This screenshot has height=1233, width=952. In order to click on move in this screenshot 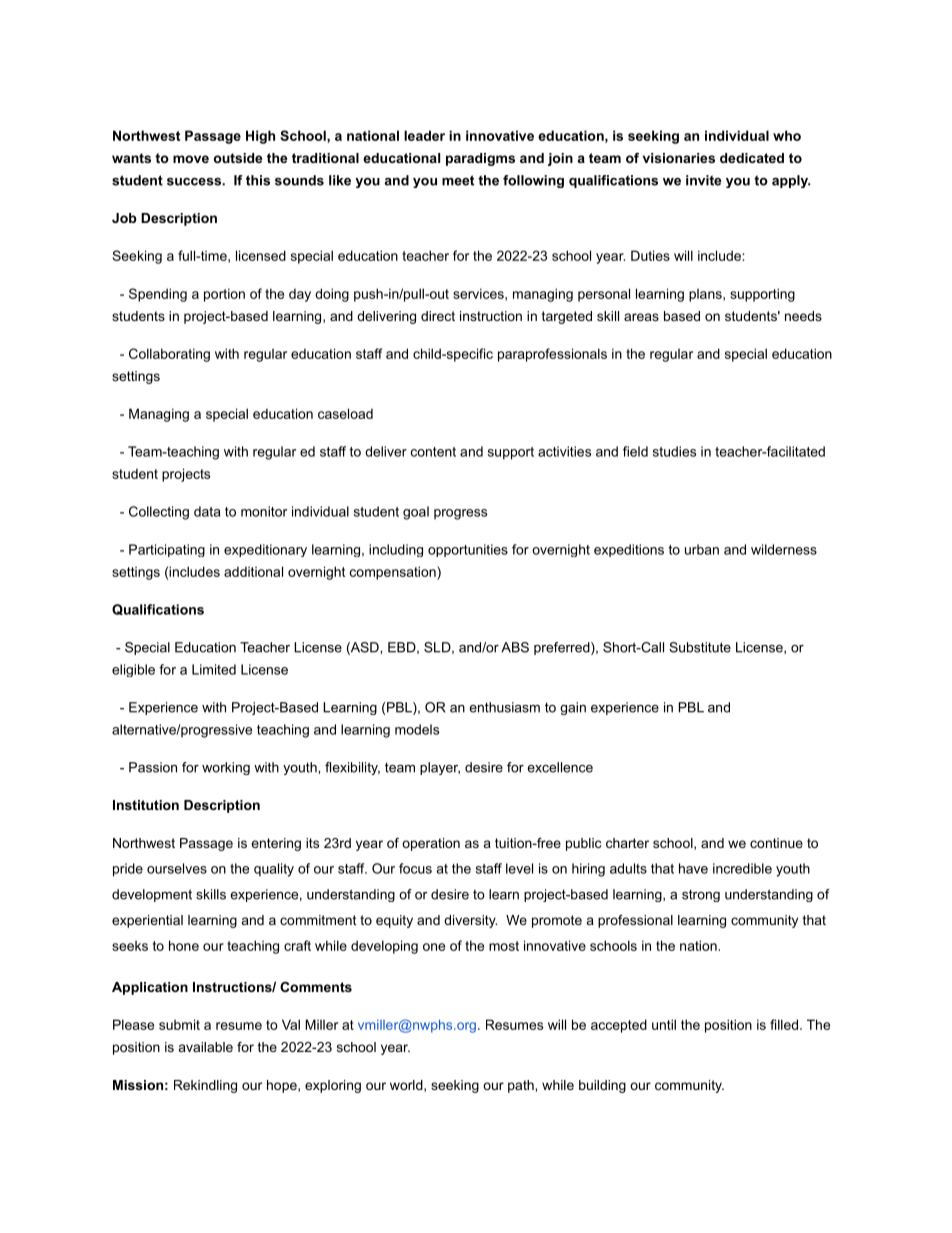, I will do `click(191, 159)`.
